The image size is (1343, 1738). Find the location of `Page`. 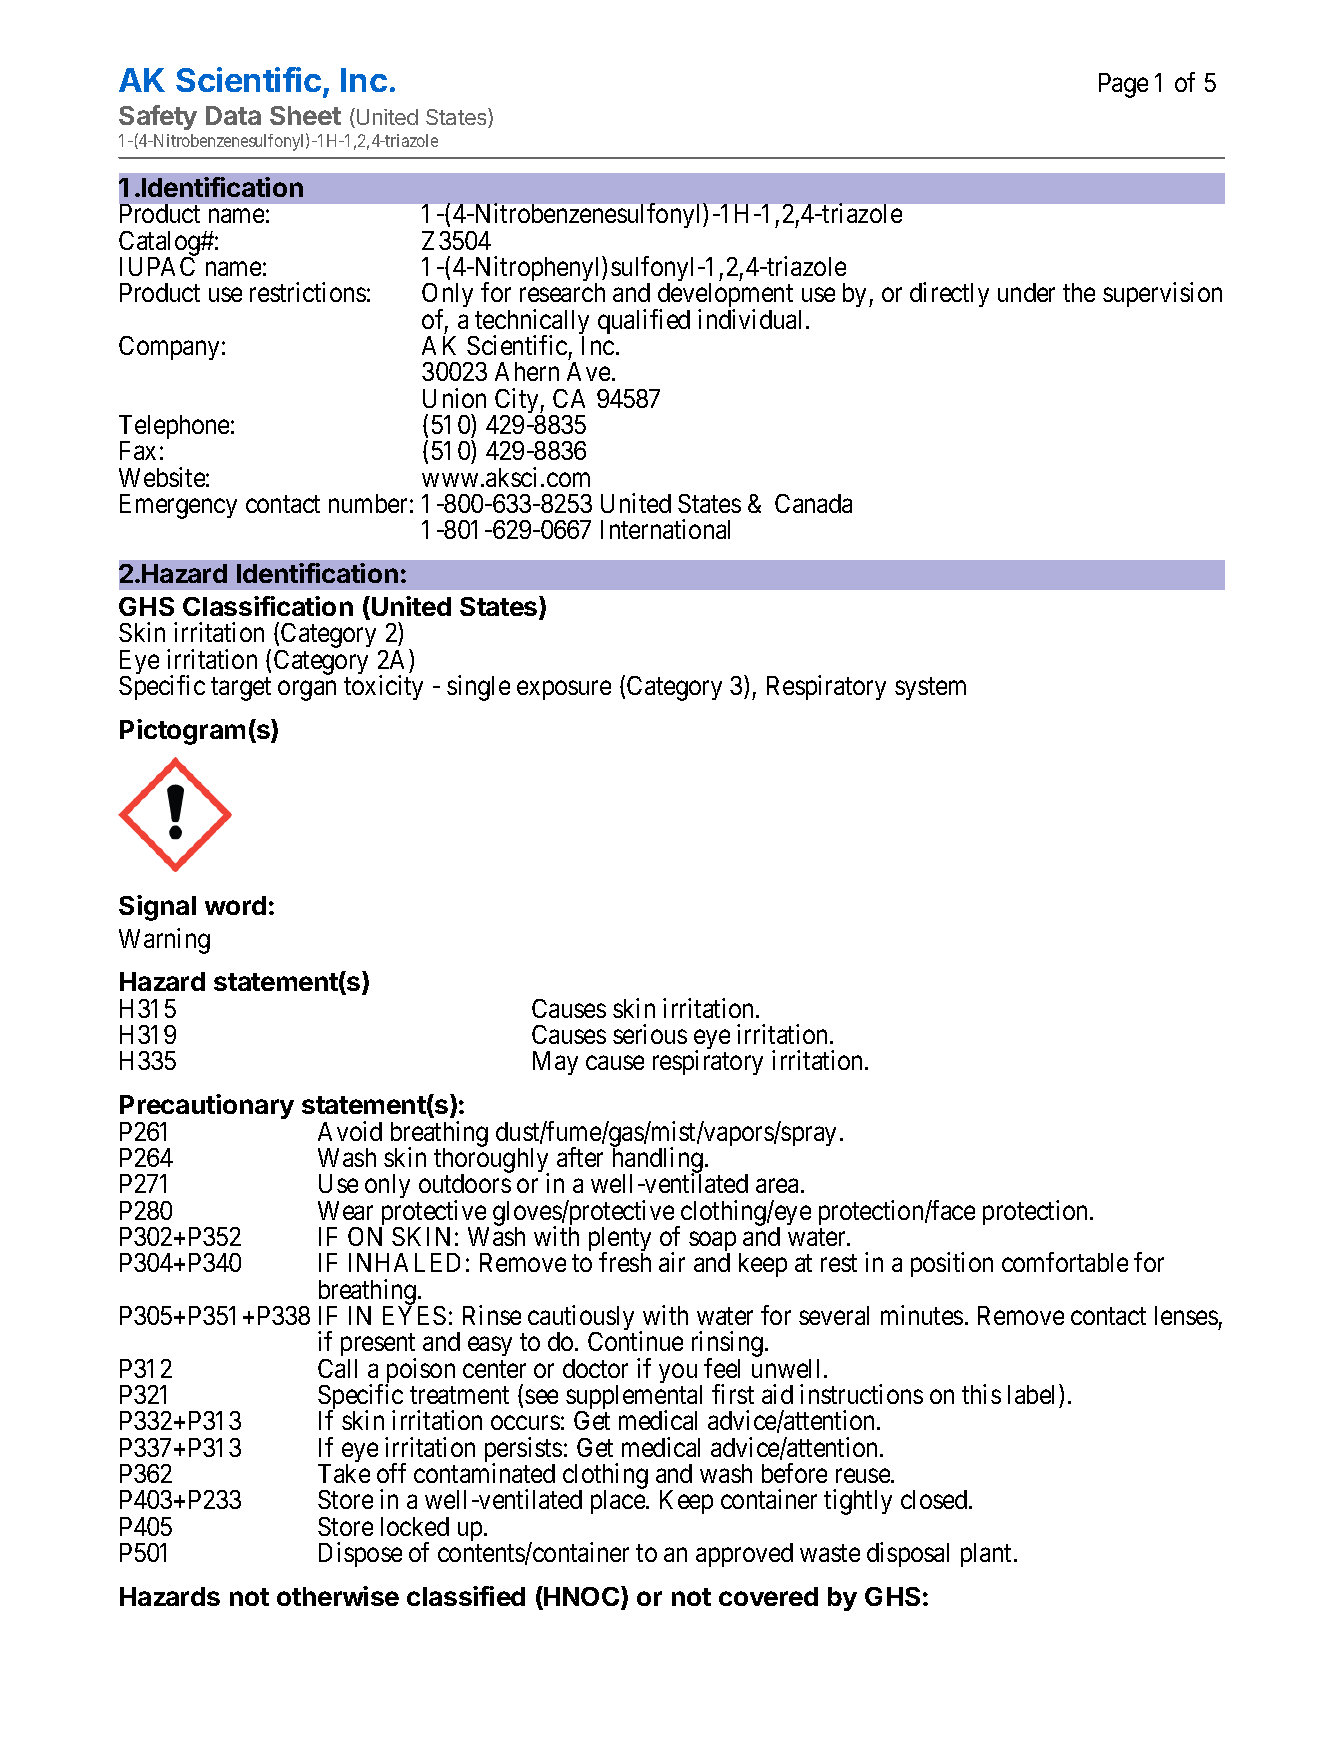

Page is located at coordinates (1123, 85).
